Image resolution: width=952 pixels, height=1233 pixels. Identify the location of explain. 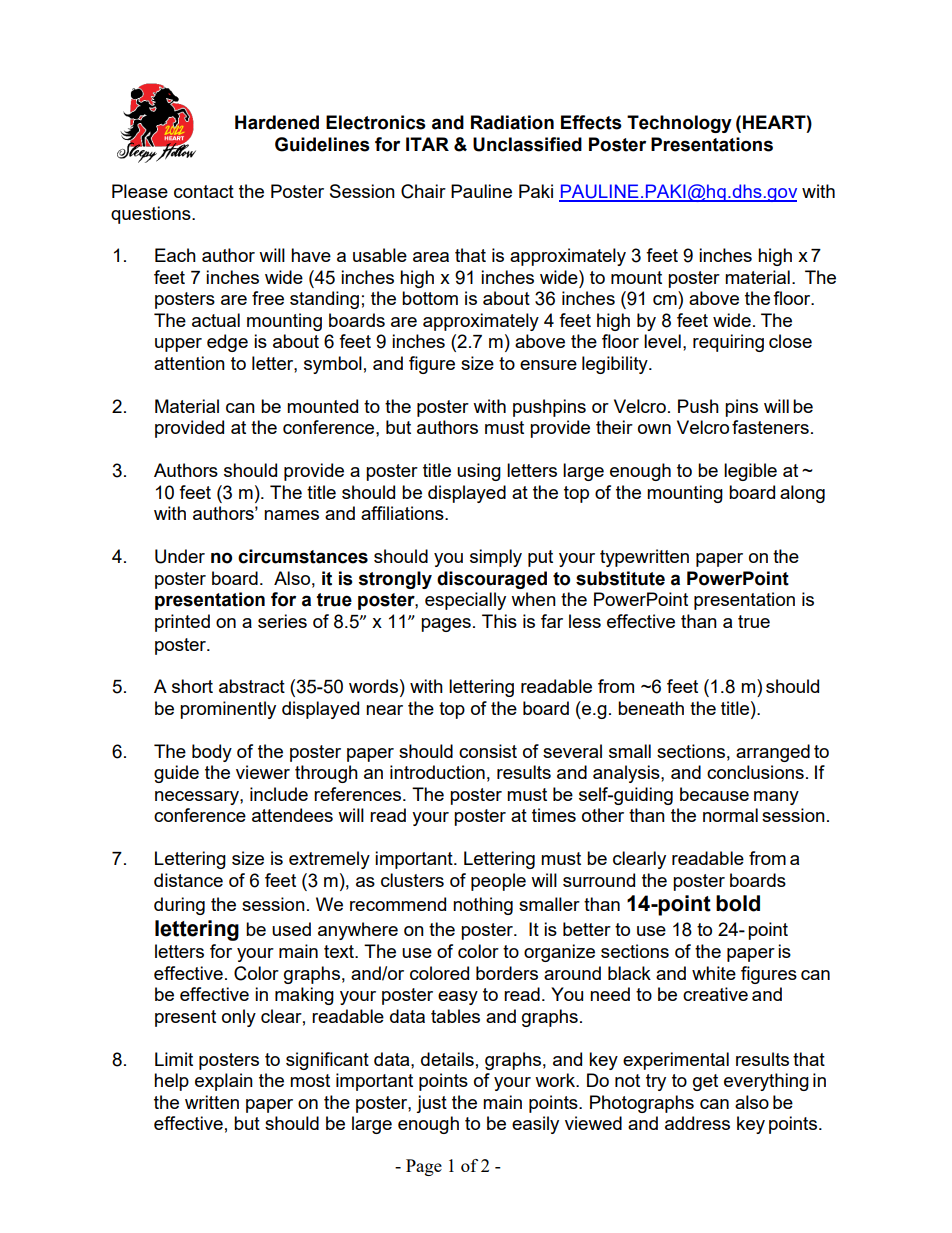
(224, 1082).
